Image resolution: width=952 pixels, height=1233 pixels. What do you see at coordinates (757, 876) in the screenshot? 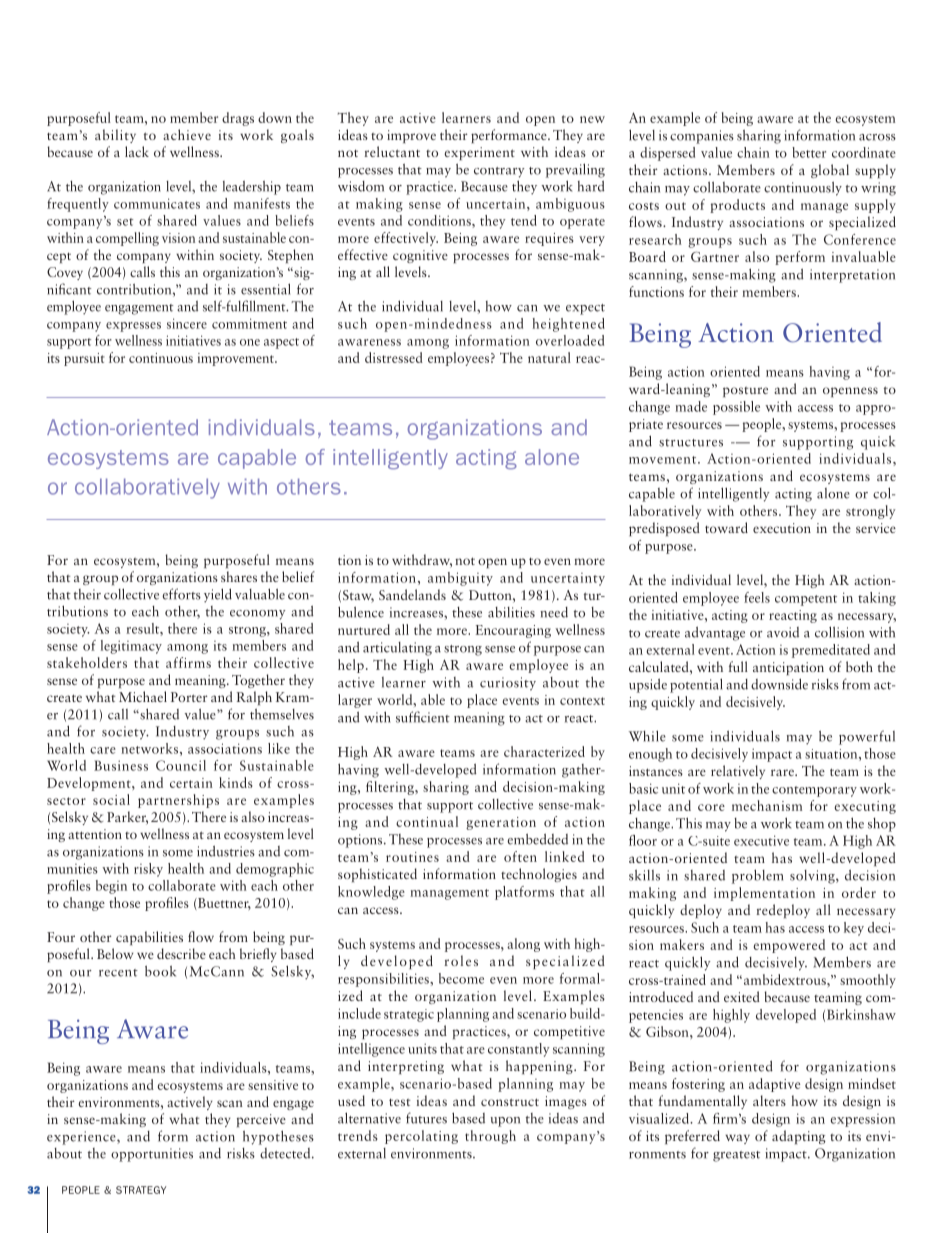
I see `problem` at bounding box center [757, 876].
